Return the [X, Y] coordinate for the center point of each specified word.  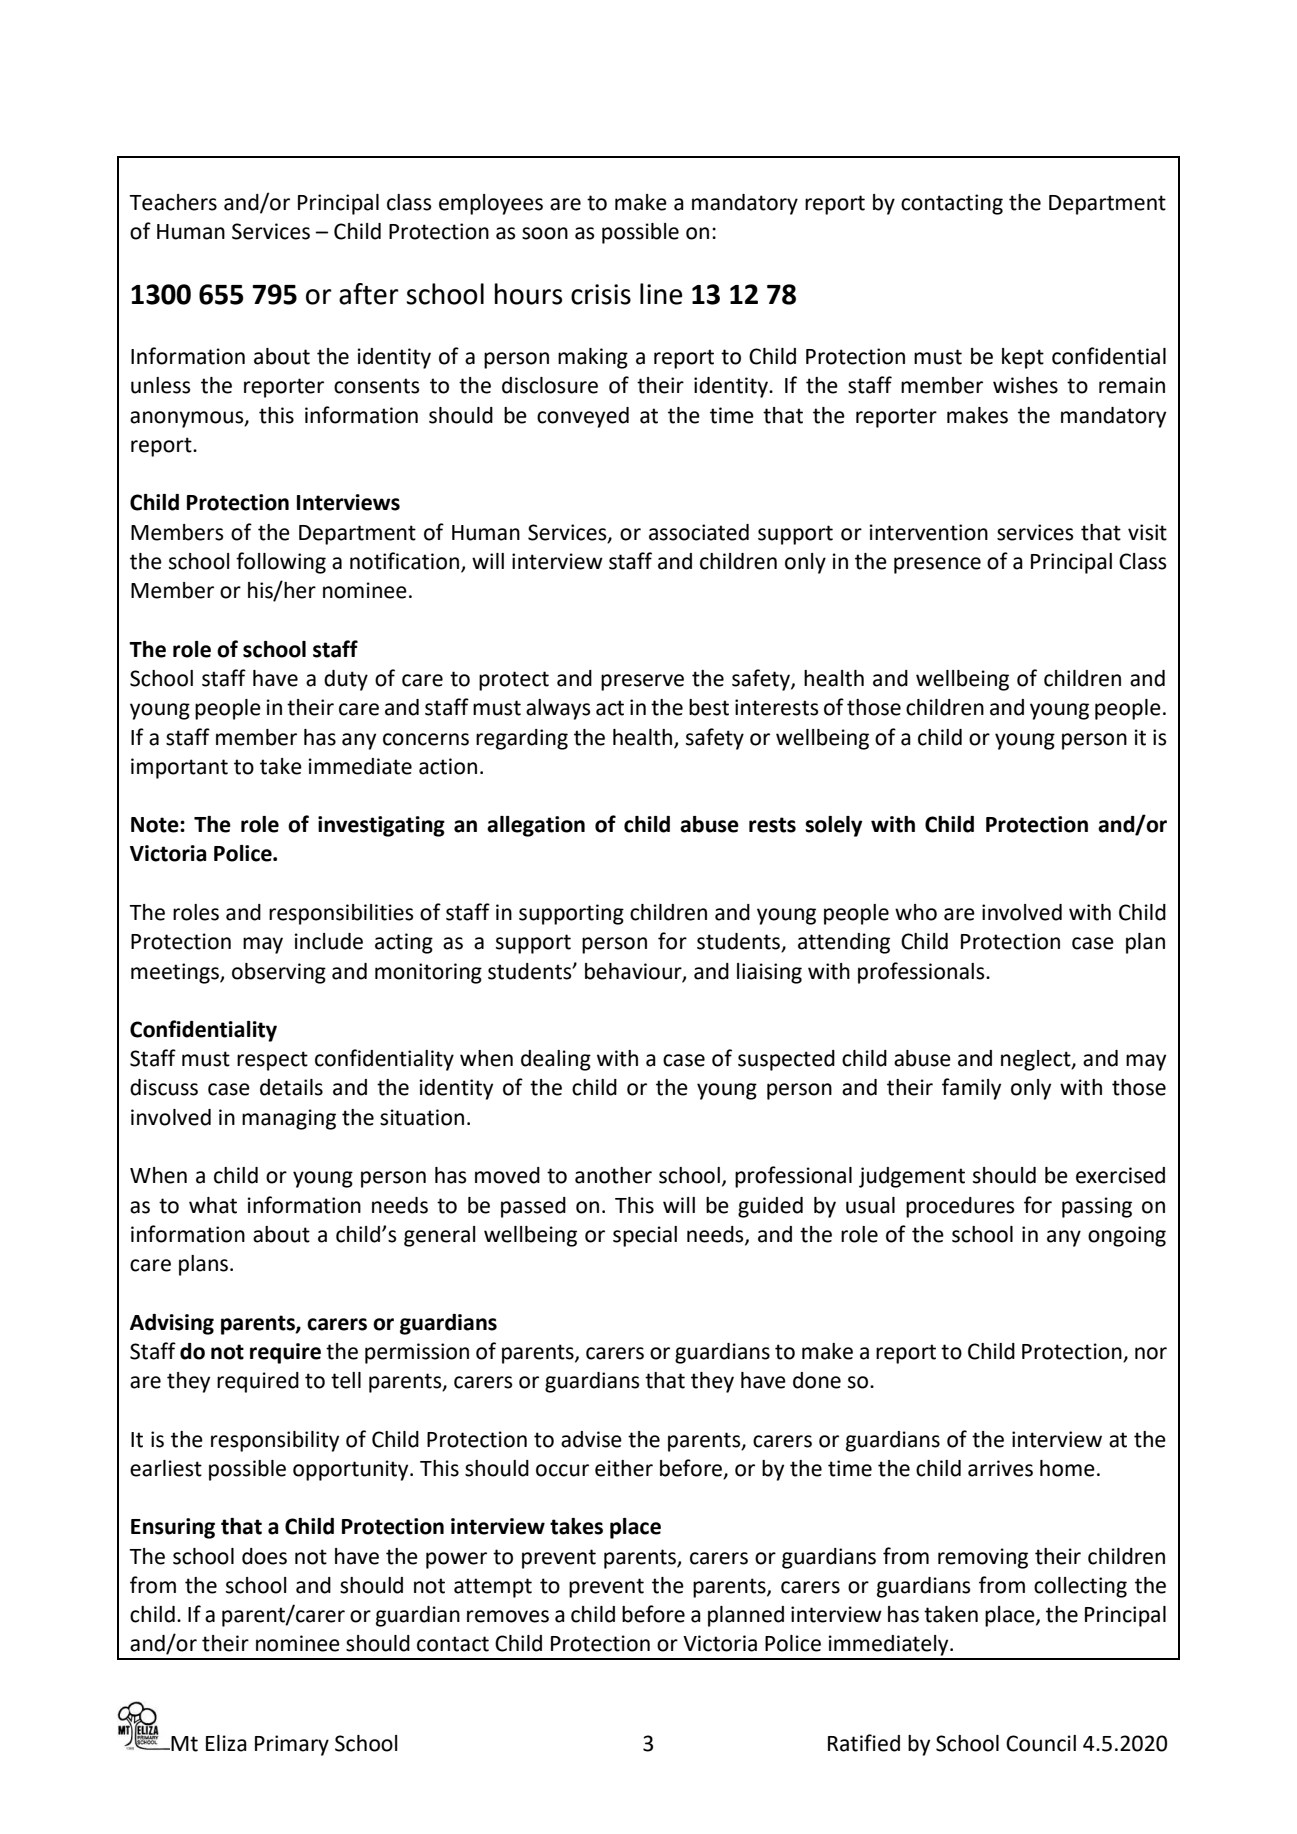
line [661, 294]
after [369, 294]
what [213, 1205]
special [645, 1236]
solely [834, 826]
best [709, 707]
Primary [292, 1745]
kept [1023, 358]
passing [1097, 1207]
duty [346, 680]
